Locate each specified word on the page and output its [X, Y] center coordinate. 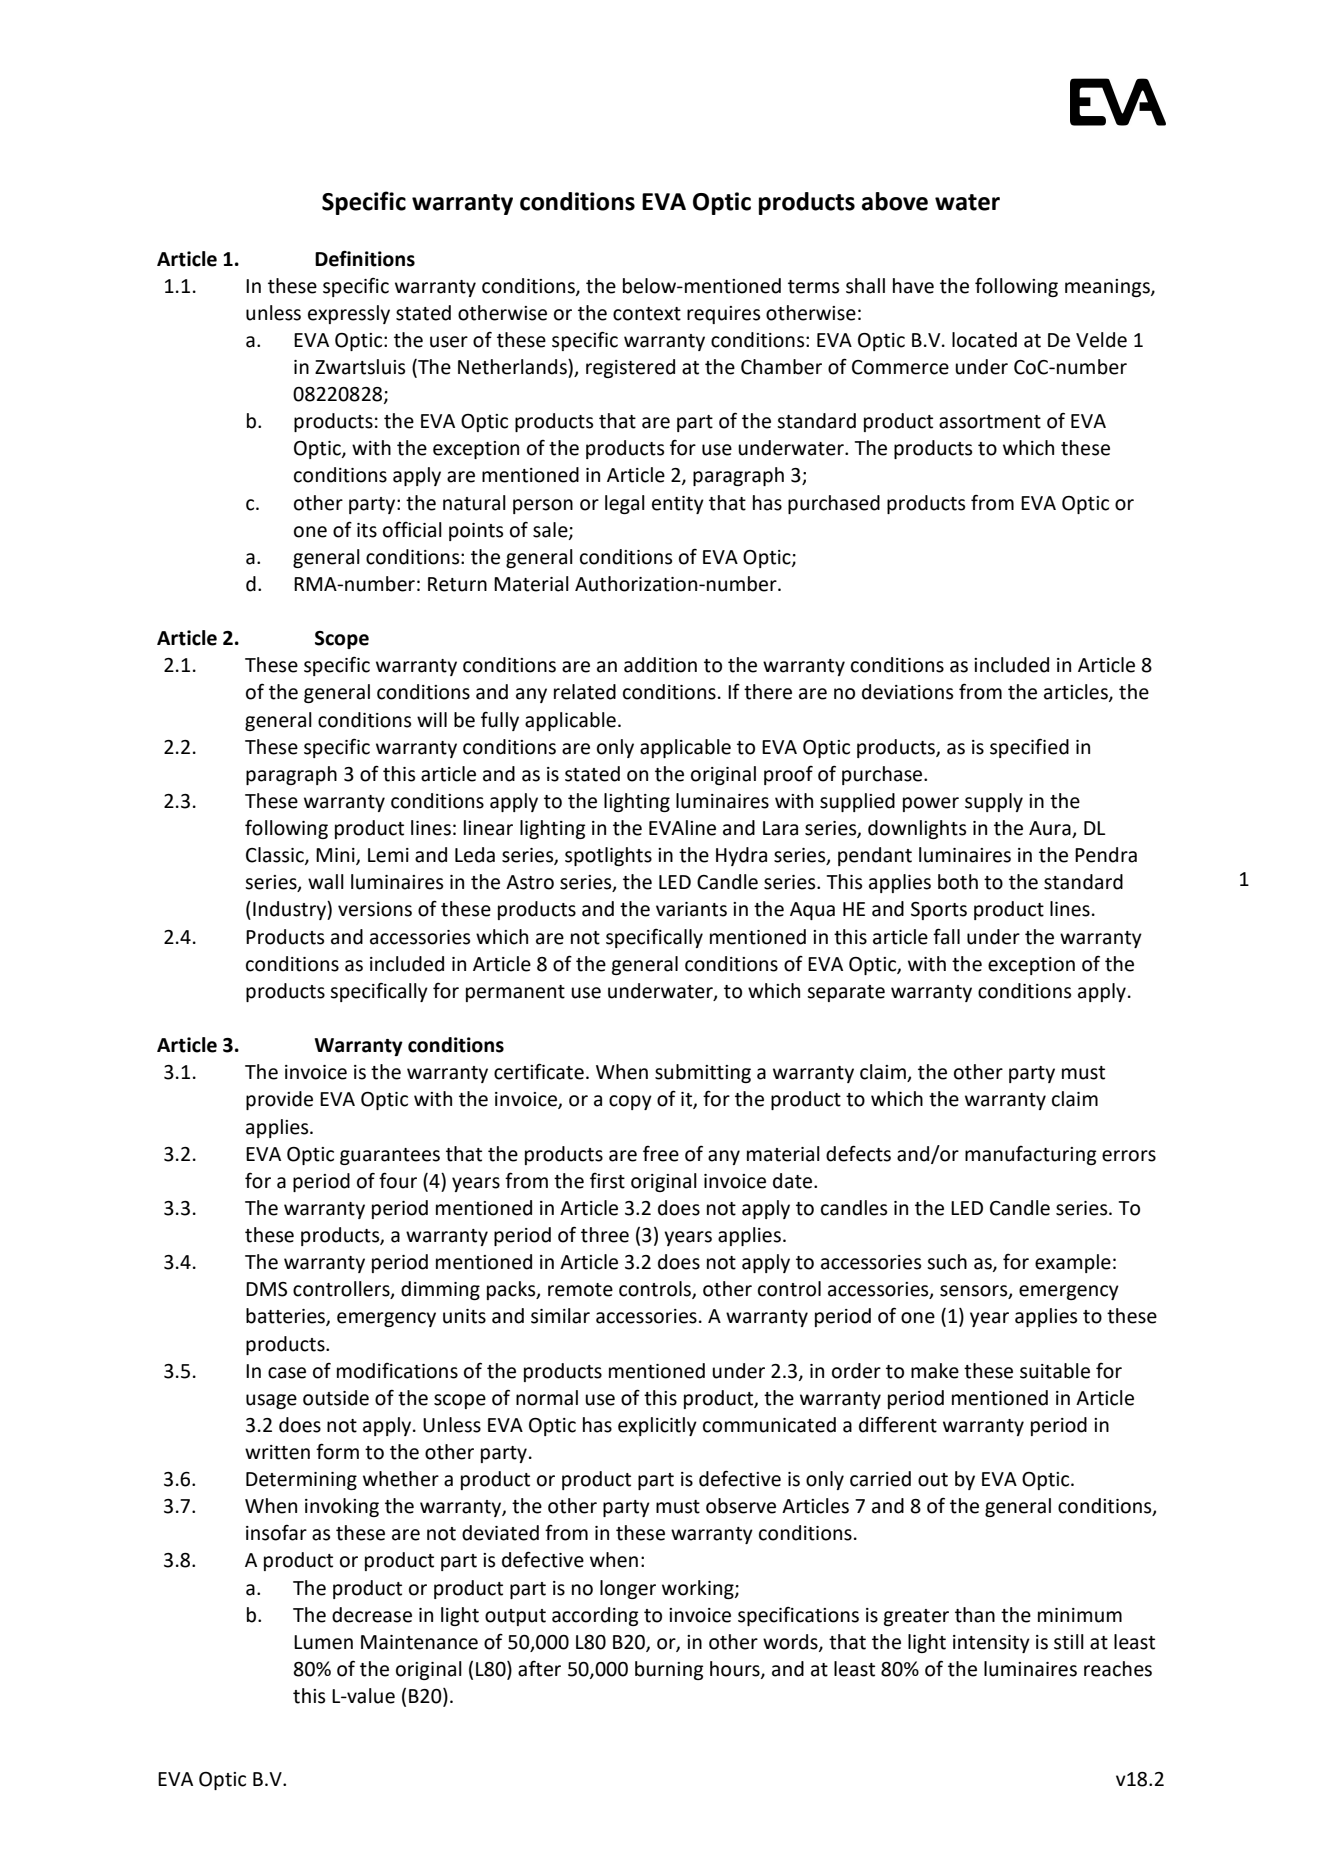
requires [723, 315]
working [699, 1589]
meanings [1108, 288]
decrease [372, 1615]
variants [691, 909]
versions [375, 909]
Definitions [365, 258]
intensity [991, 1644]
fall [946, 936]
